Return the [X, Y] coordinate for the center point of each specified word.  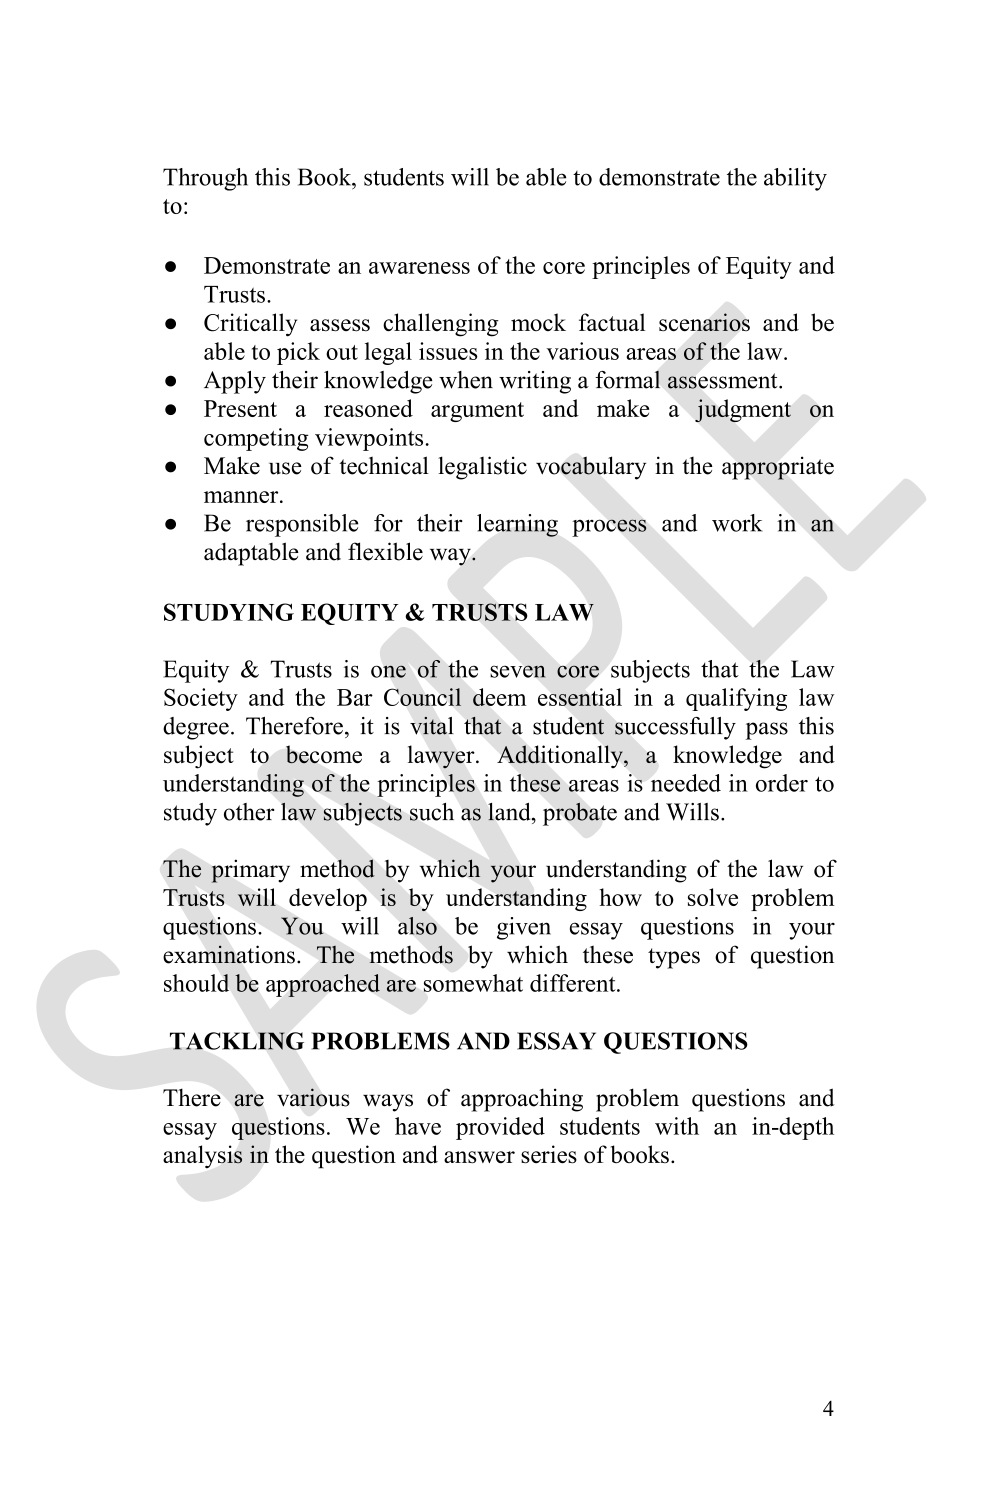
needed [686, 783]
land [510, 812]
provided [500, 1128]
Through [205, 179]
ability [795, 179]
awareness [419, 268]
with [677, 1126]
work [737, 523]
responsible [302, 525]
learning [517, 525]
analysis [202, 1156]
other [249, 812]
